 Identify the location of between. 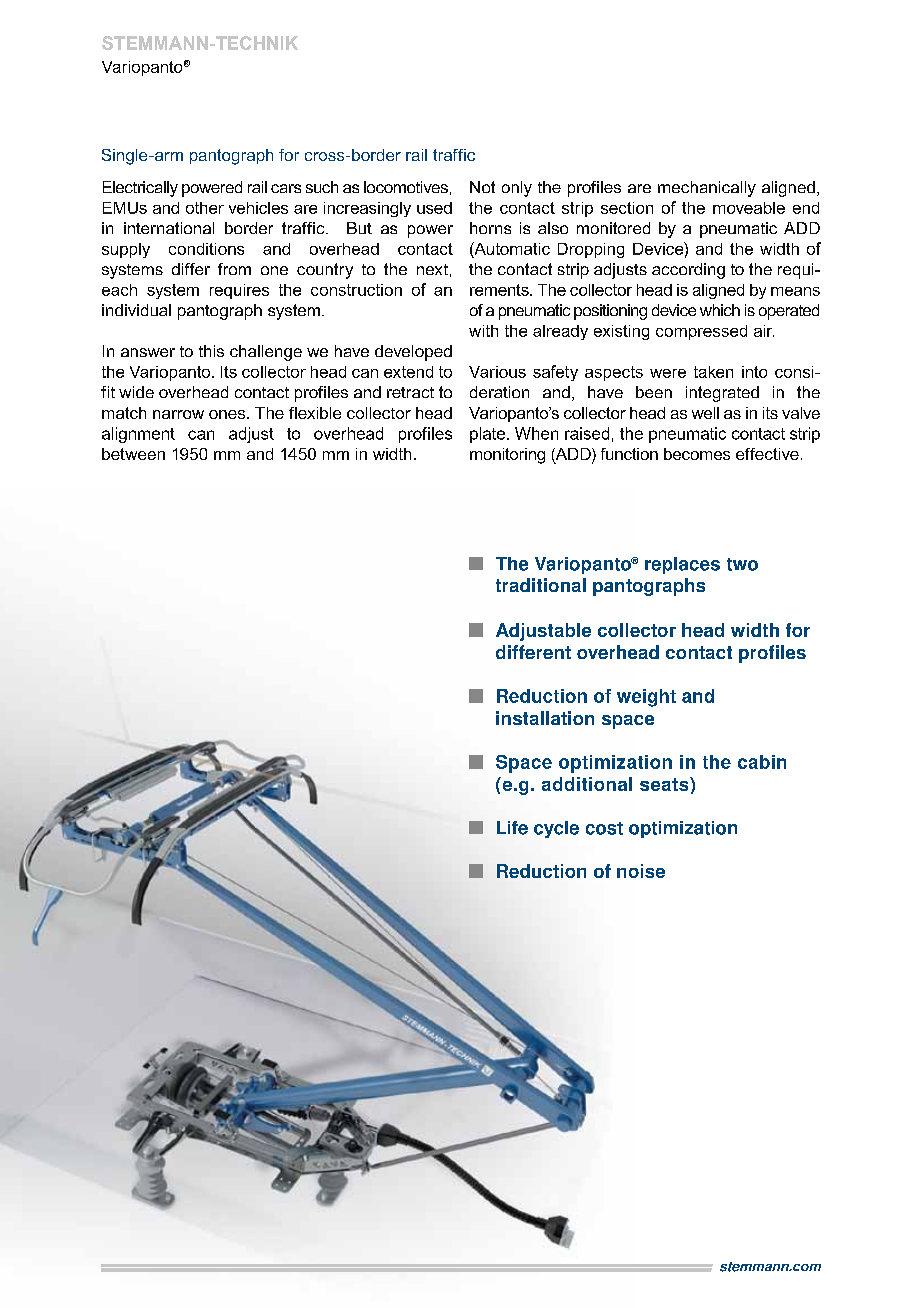
(133, 454).
